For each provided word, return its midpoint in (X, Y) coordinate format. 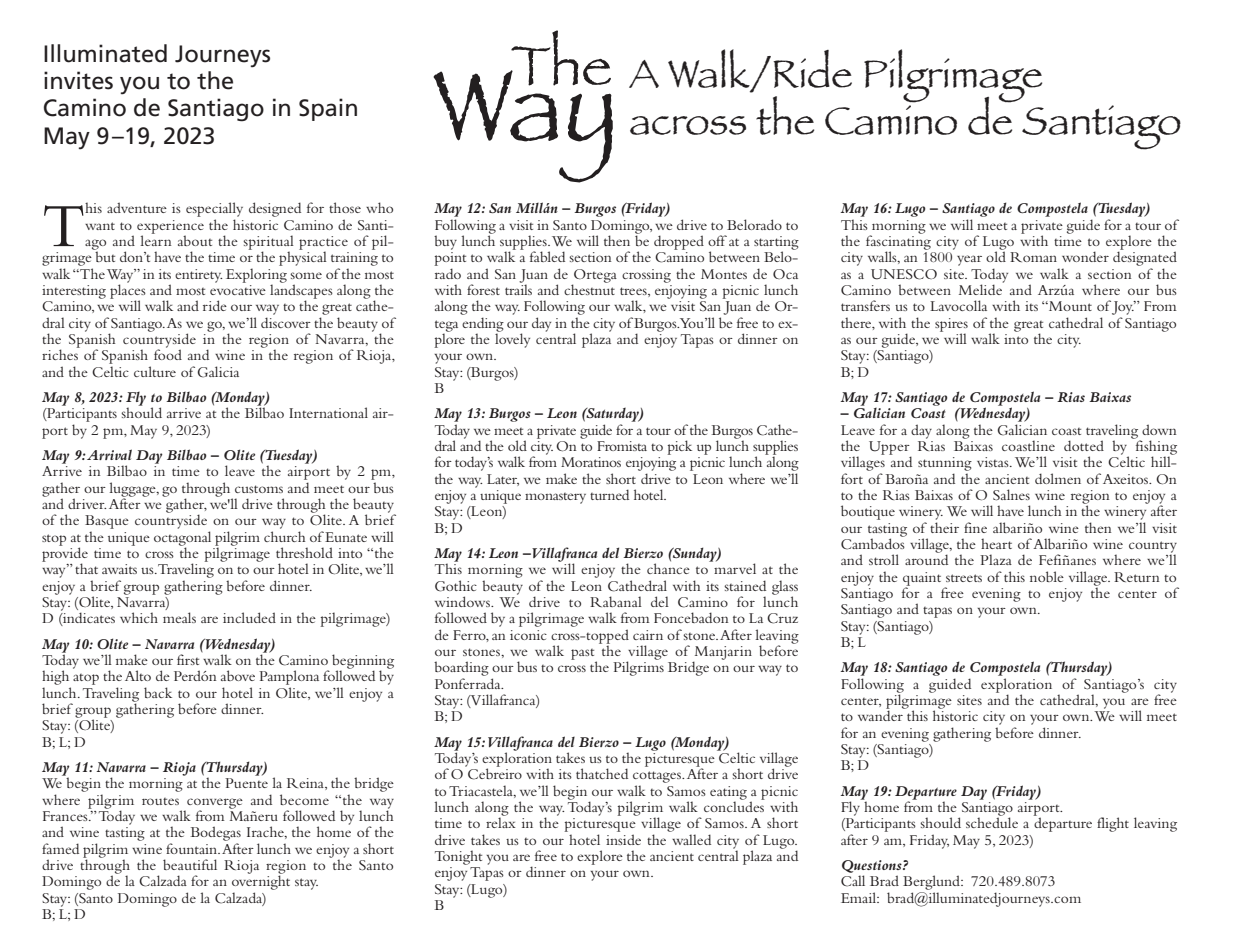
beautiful (190, 864)
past (584, 655)
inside (623, 839)
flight (1113, 824)
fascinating (898, 242)
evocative (238, 290)
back (158, 692)
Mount (1069, 306)
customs (259, 489)
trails (518, 288)
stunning (945, 465)
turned (609, 494)
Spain (328, 109)
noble (1047, 576)
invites (78, 80)
